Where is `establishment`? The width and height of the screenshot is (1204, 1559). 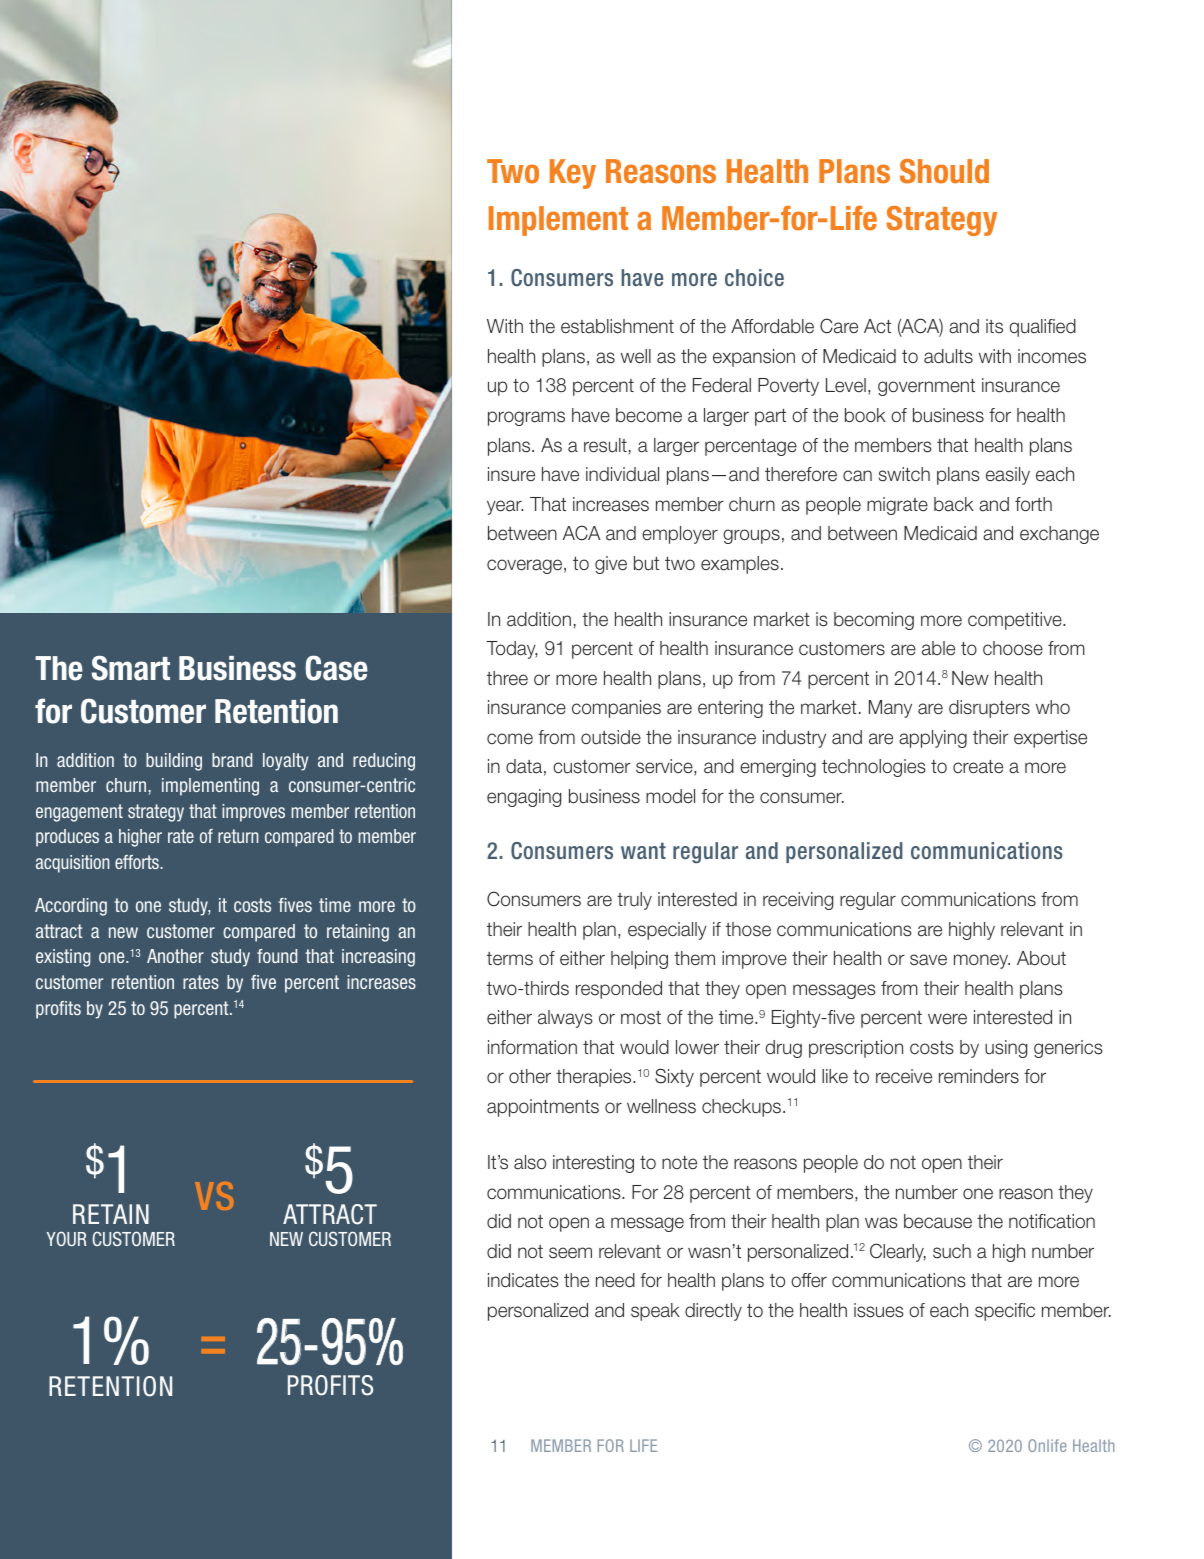 establishment is located at coordinates (617, 326).
